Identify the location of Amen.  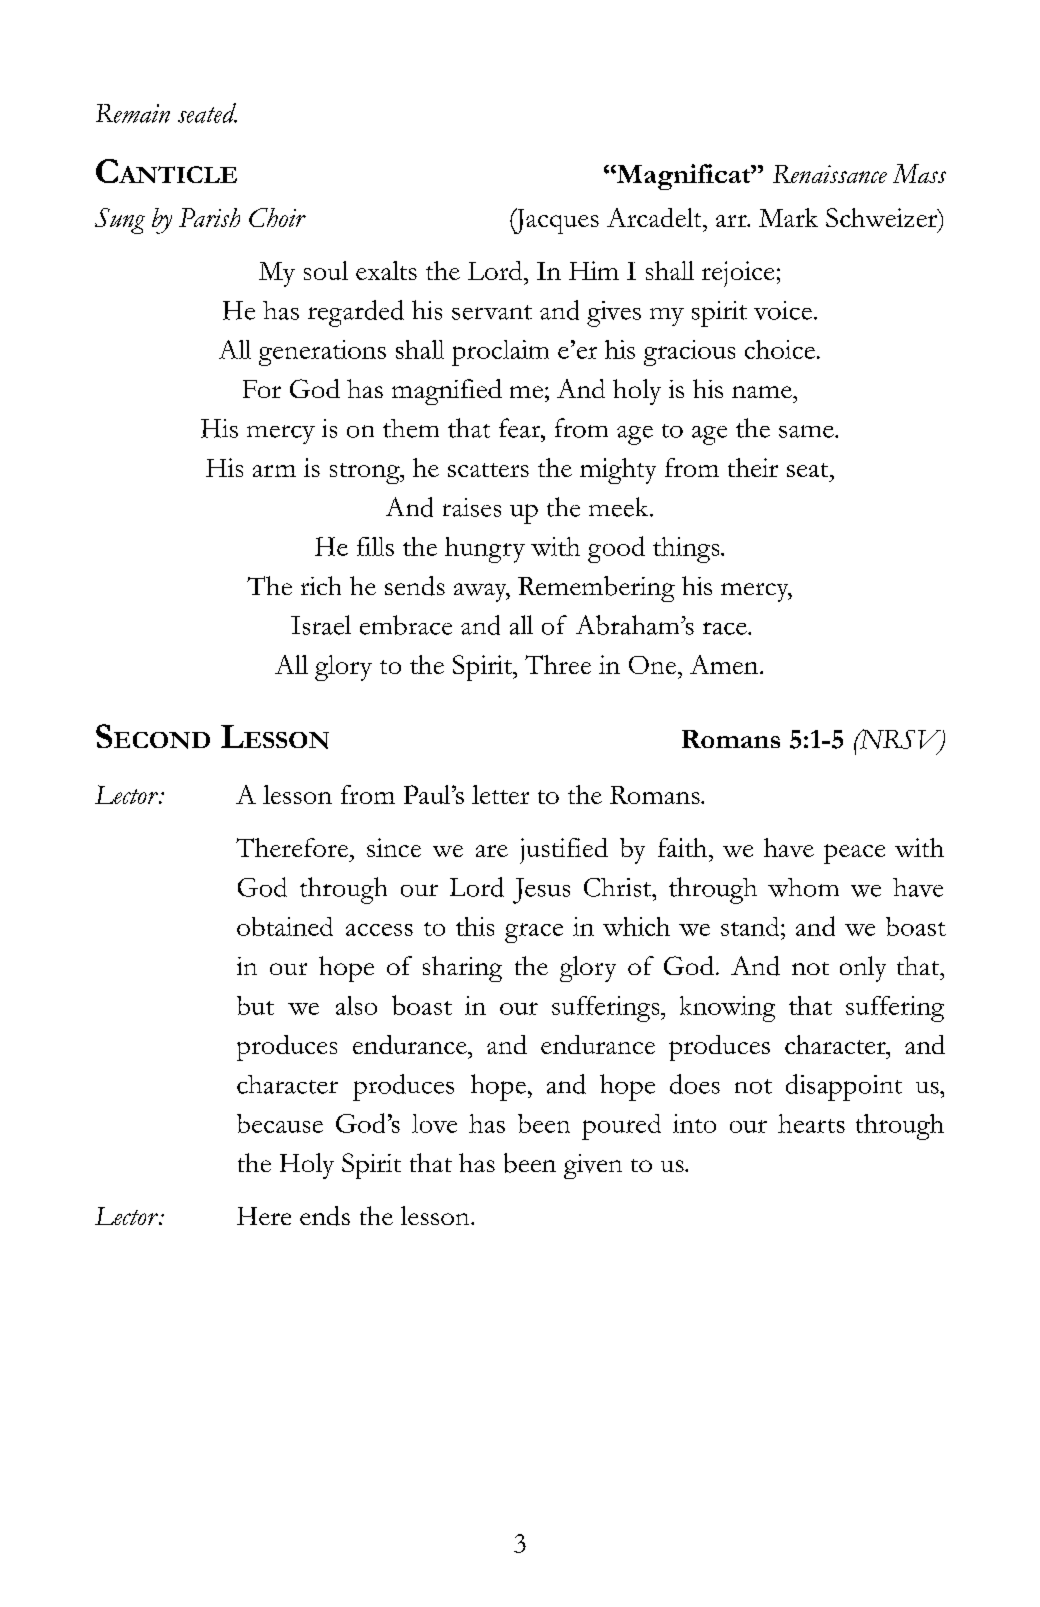
(725, 664).
